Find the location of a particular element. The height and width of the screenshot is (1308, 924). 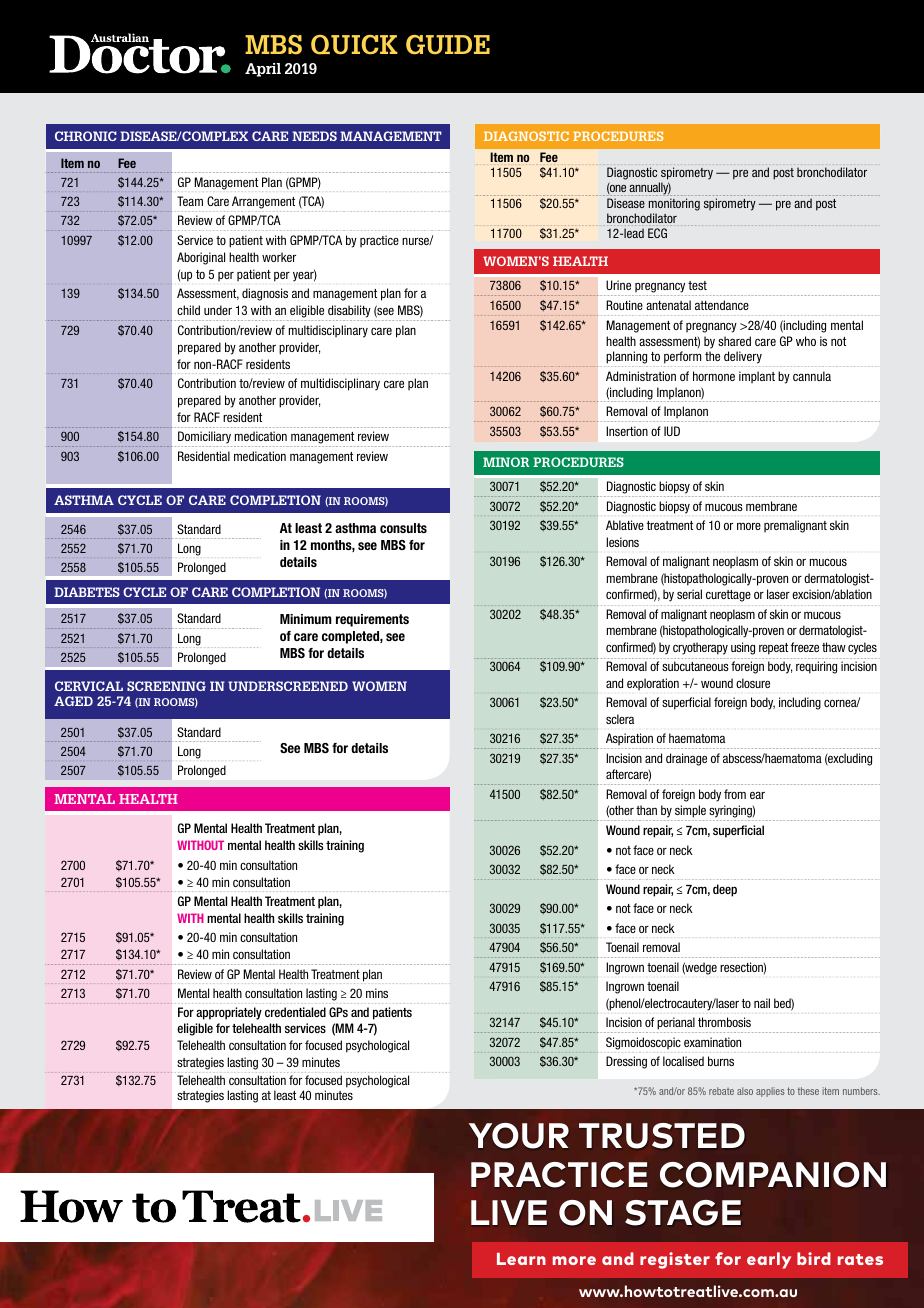

early is located at coordinates (769, 1260).
